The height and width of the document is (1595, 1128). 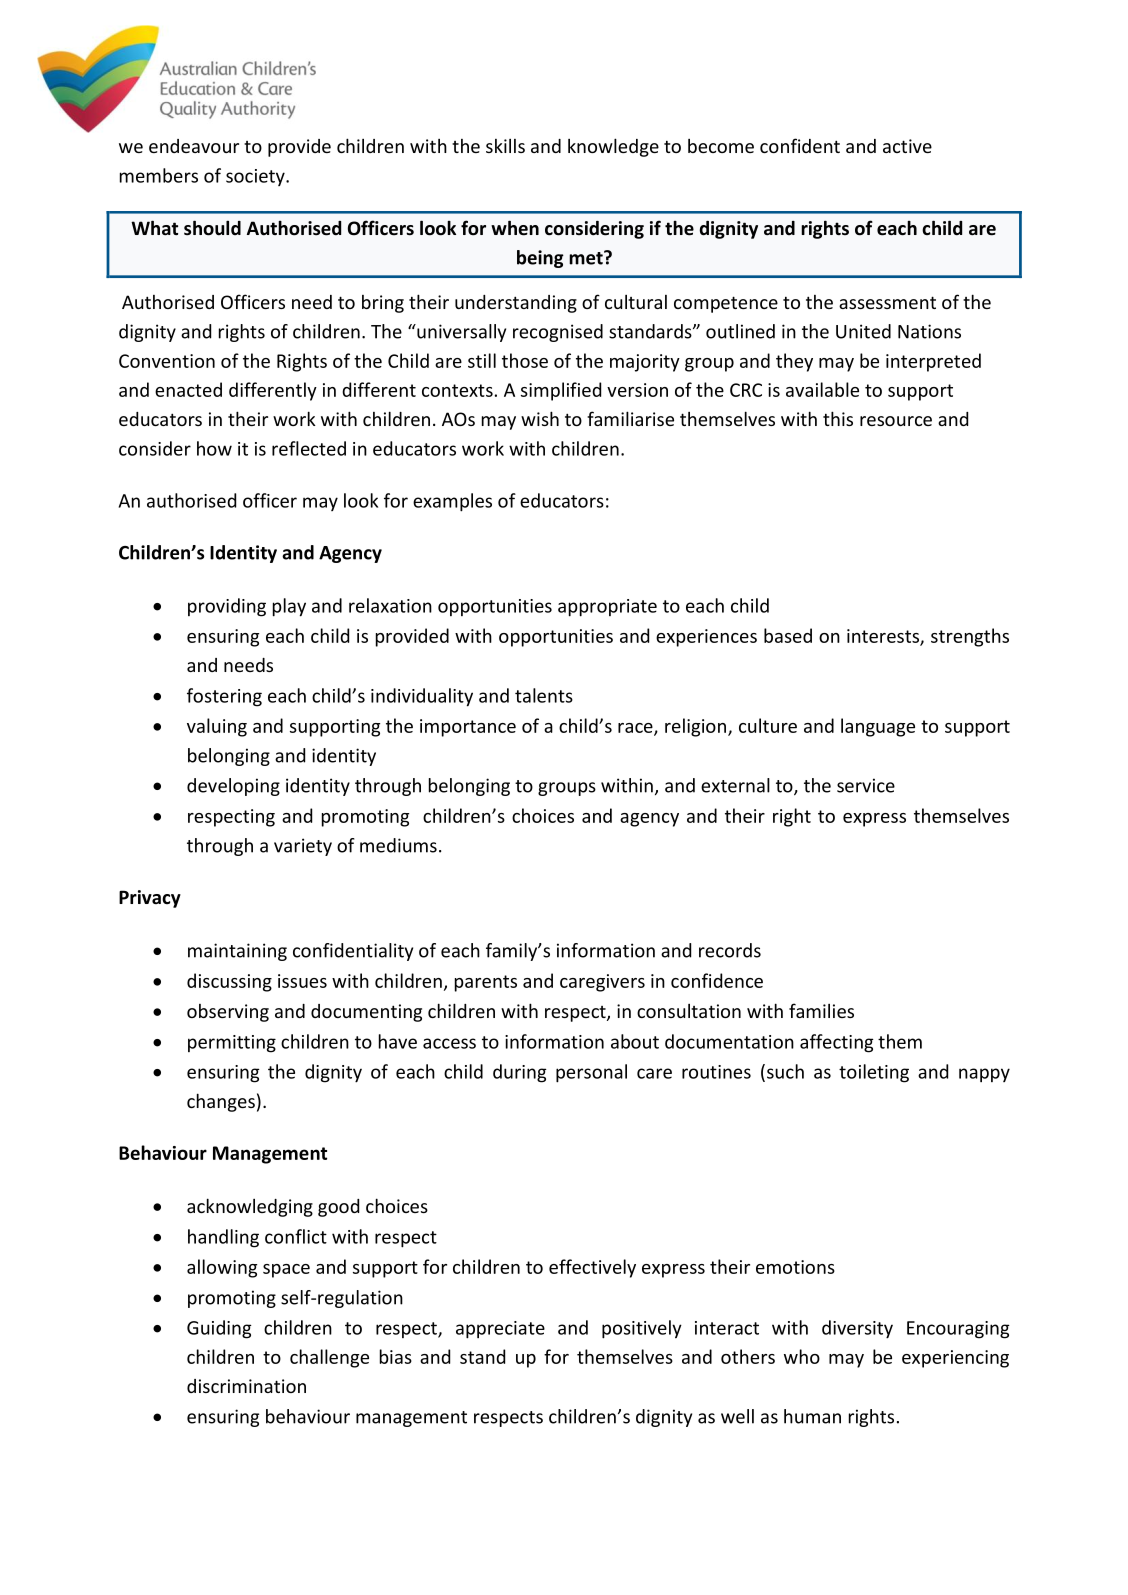 I want to click on active, so click(x=907, y=146).
